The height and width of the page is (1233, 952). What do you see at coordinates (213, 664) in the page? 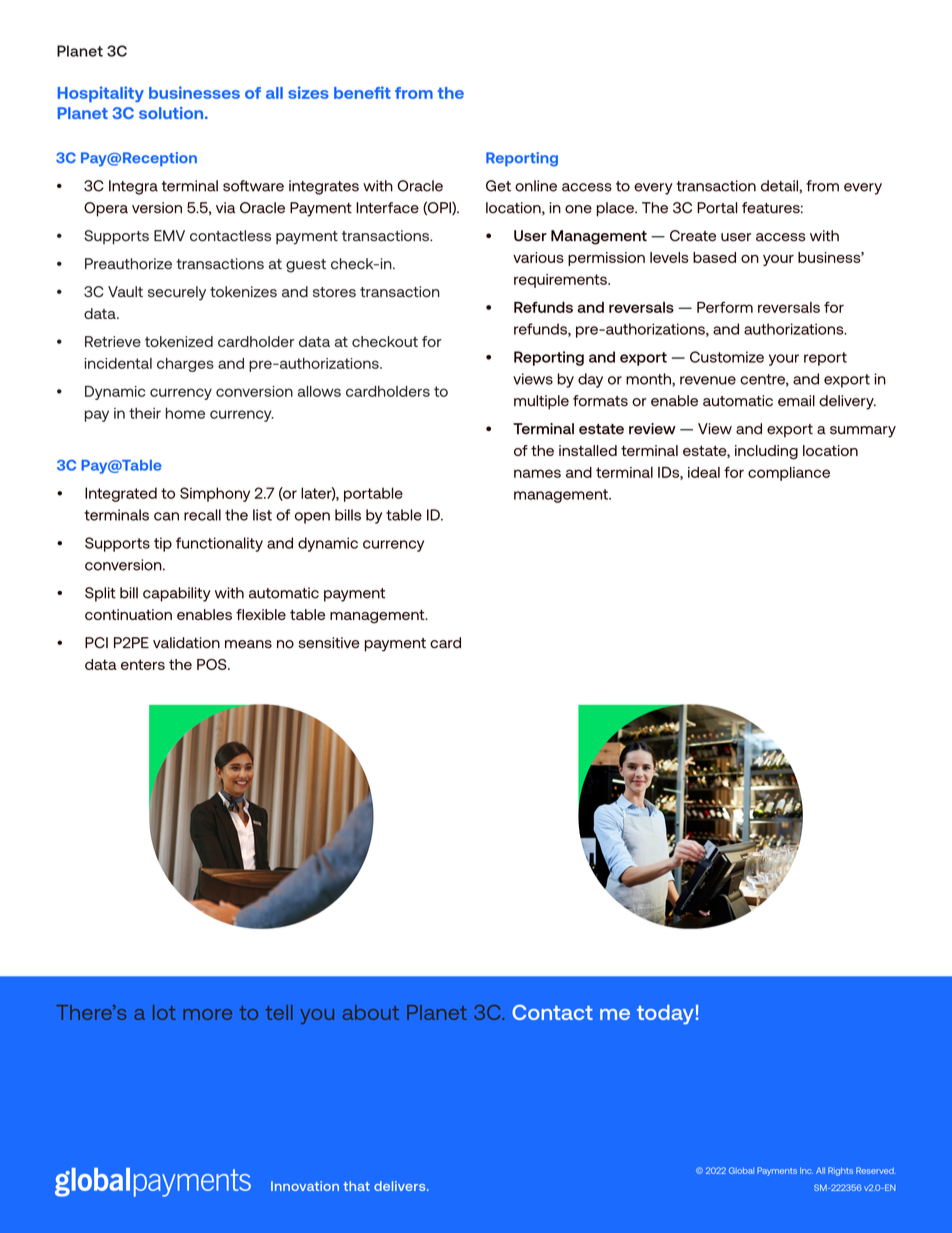
I see `POS` at bounding box center [213, 664].
